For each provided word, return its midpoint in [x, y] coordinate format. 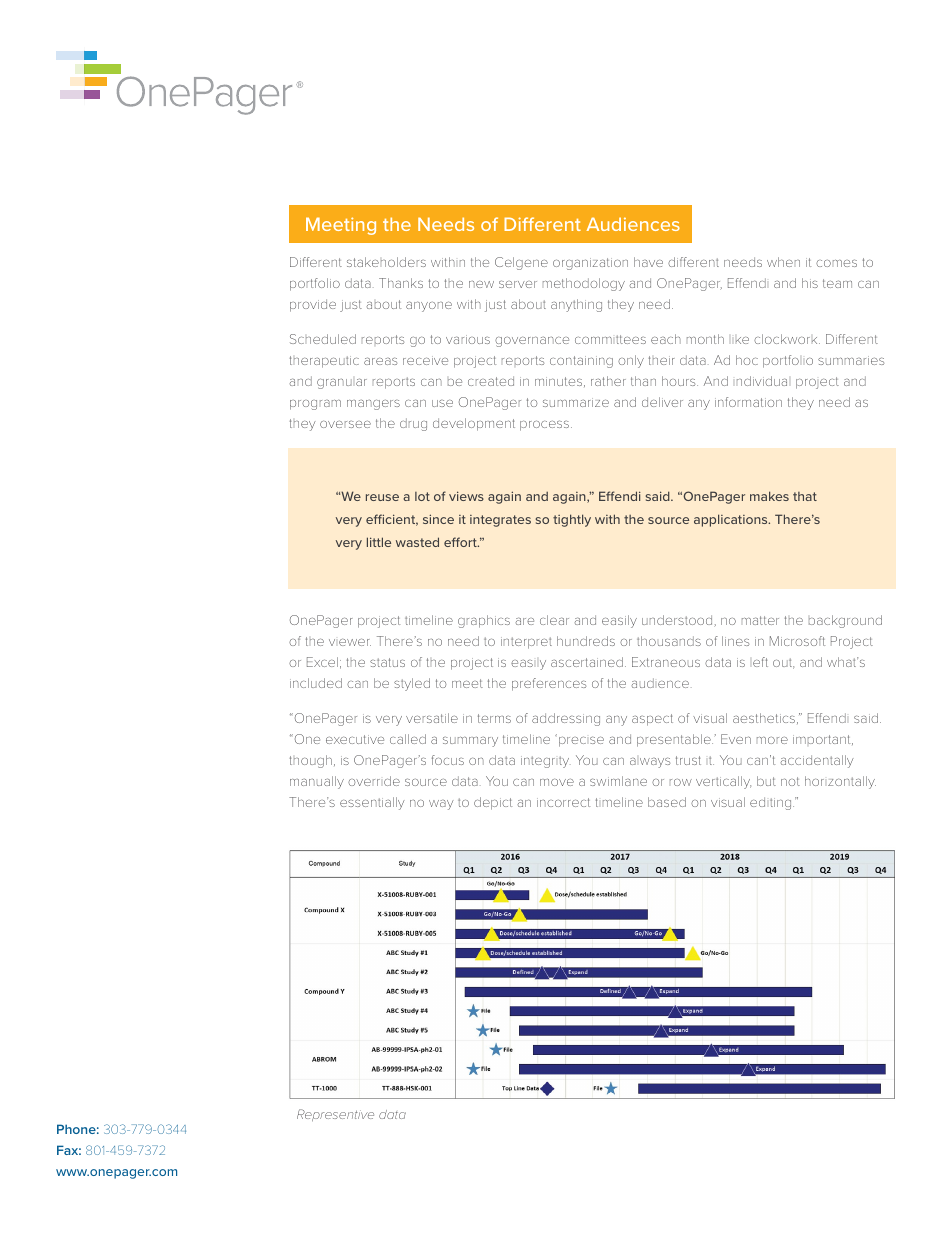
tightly [572, 520]
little [379, 542]
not [790, 781]
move [557, 782]
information [748, 402]
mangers [373, 404]
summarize [576, 402]
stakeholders [386, 262]
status [387, 662]
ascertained [587, 662]
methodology [584, 284]
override [374, 781]
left [760, 662]
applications [732, 520]
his [810, 283]
